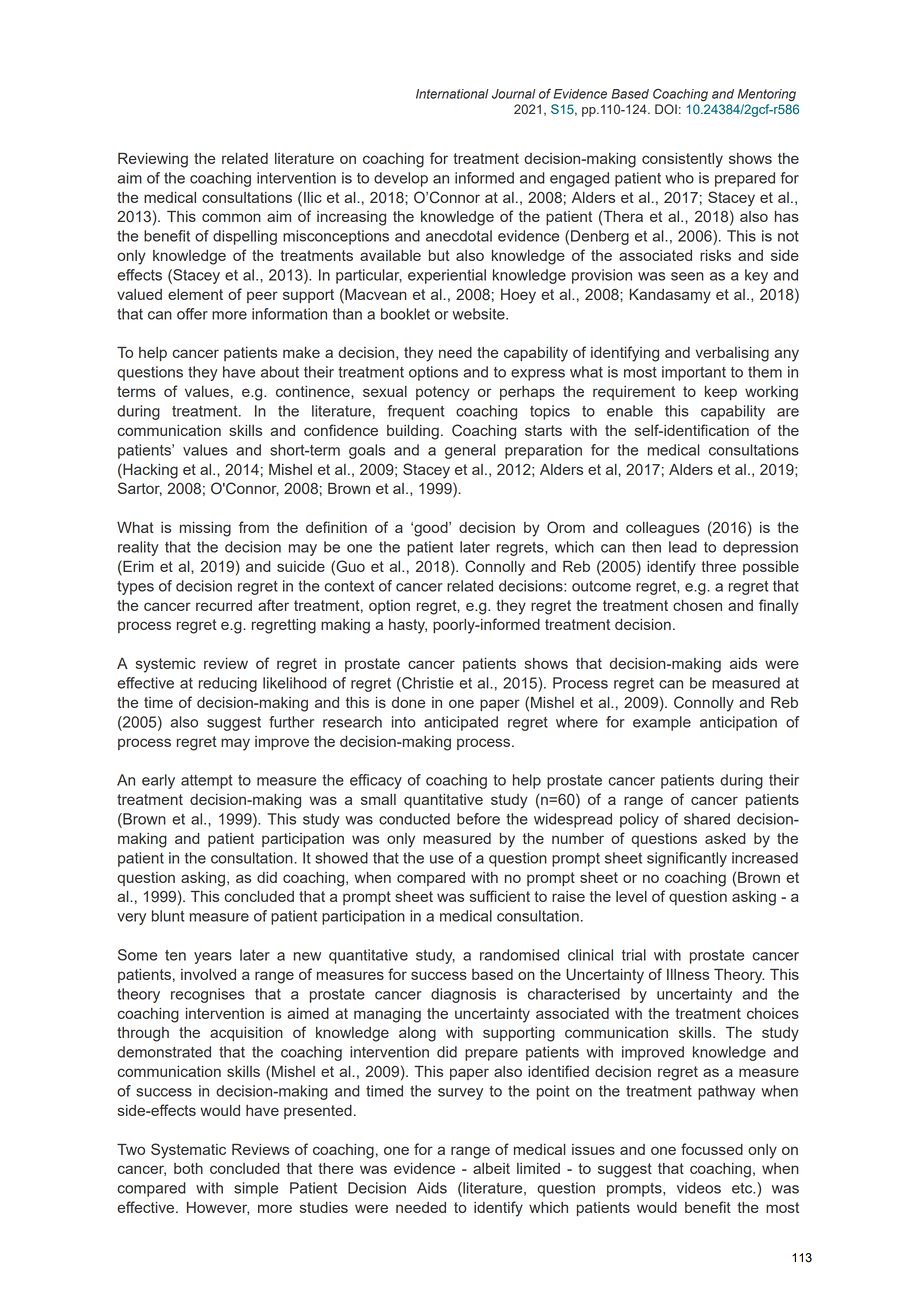  I want to click on sufficient, so click(500, 896).
